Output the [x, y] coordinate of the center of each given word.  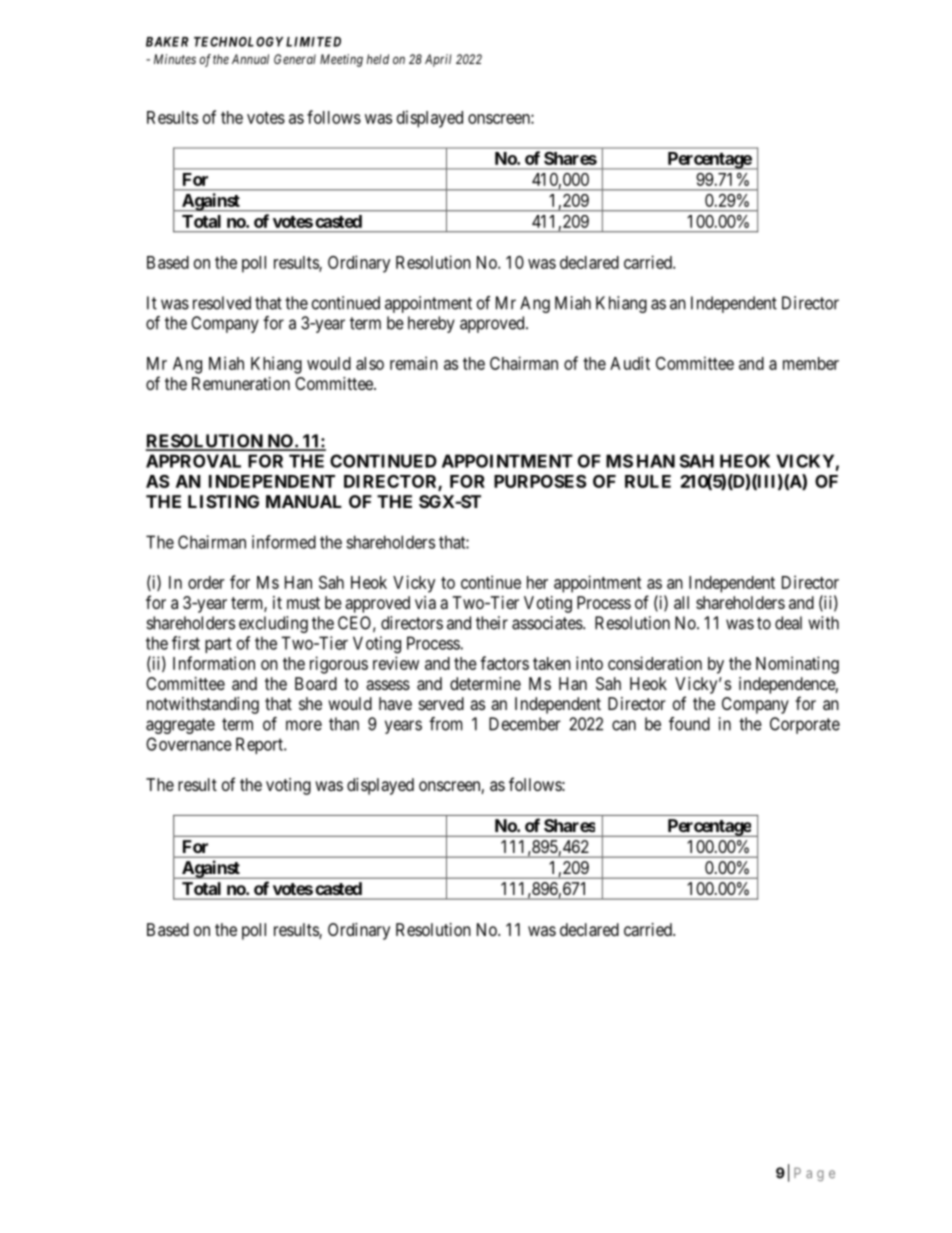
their [492, 623]
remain [414, 363]
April [438, 60]
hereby [431, 324]
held [378, 59]
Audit [630, 363]
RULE [648, 481]
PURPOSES [540, 481]
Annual [250, 59]
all [681, 602]
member [811, 363]
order [206, 582]
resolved [222, 303]
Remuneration [241, 383]
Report [260, 745]
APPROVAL [193, 461]
